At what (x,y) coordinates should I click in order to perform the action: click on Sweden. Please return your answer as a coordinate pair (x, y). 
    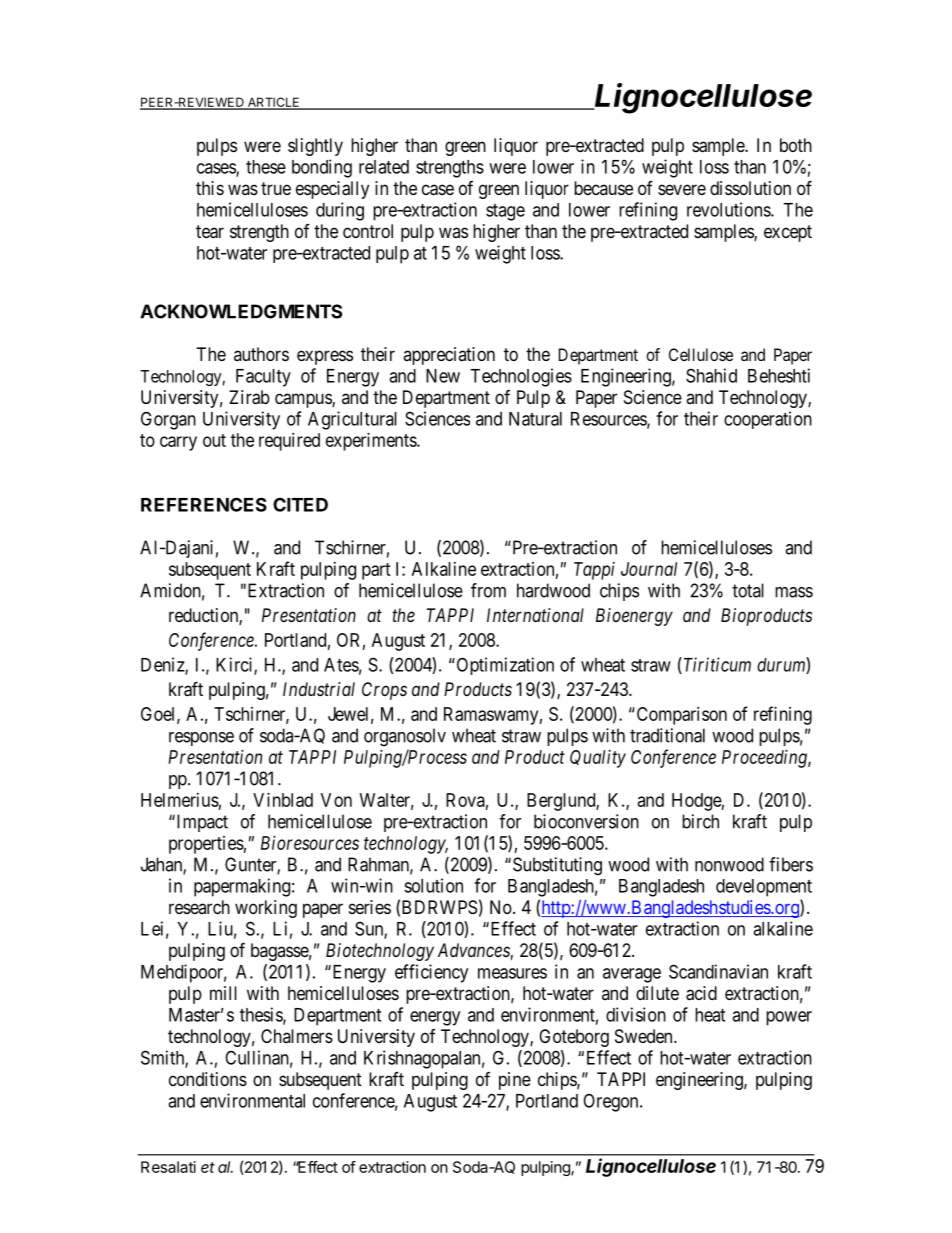
    Looking at the image, I should click on (645, 1036).
